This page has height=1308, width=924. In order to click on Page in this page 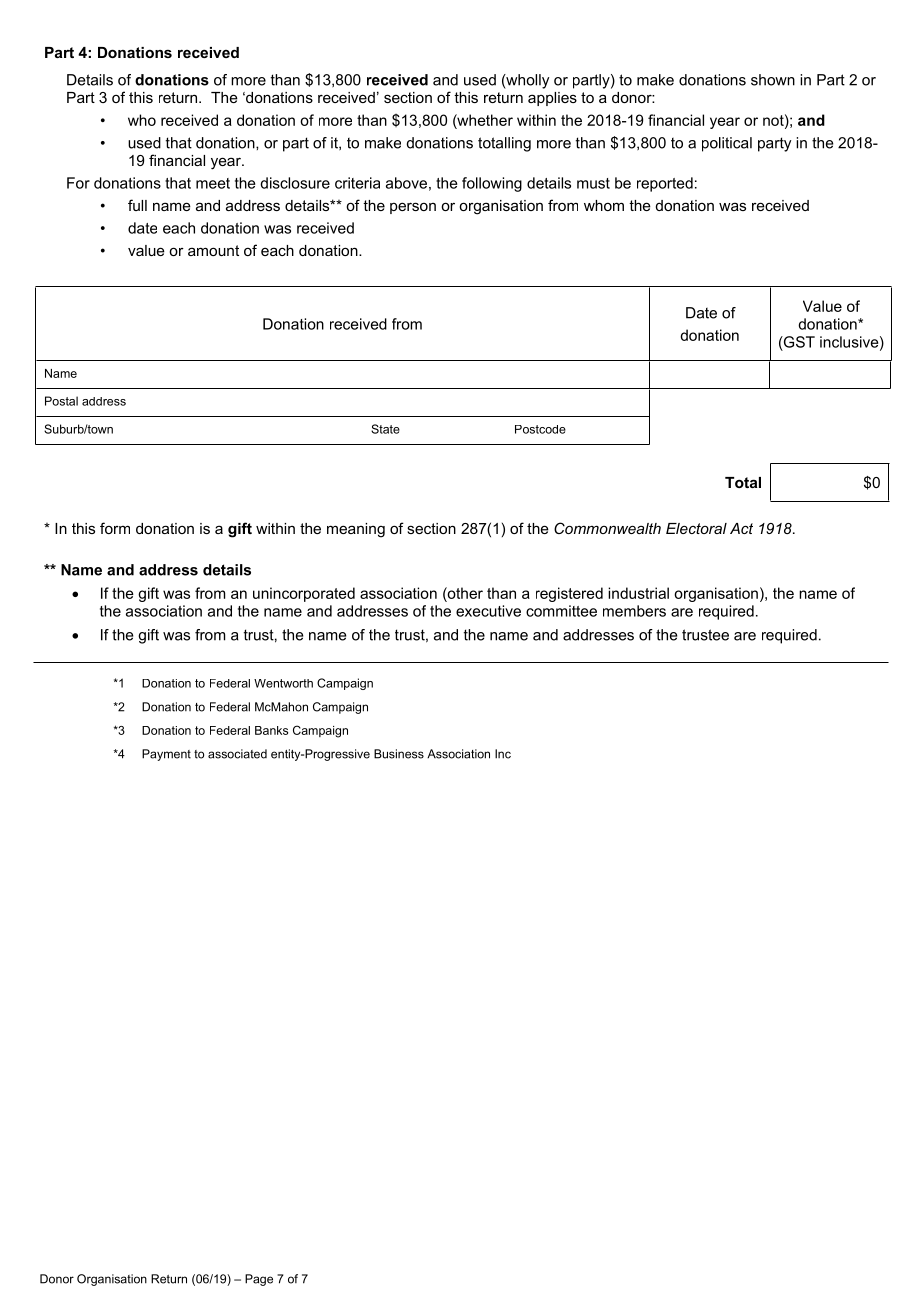, I will do `click(259, 1280)`.
